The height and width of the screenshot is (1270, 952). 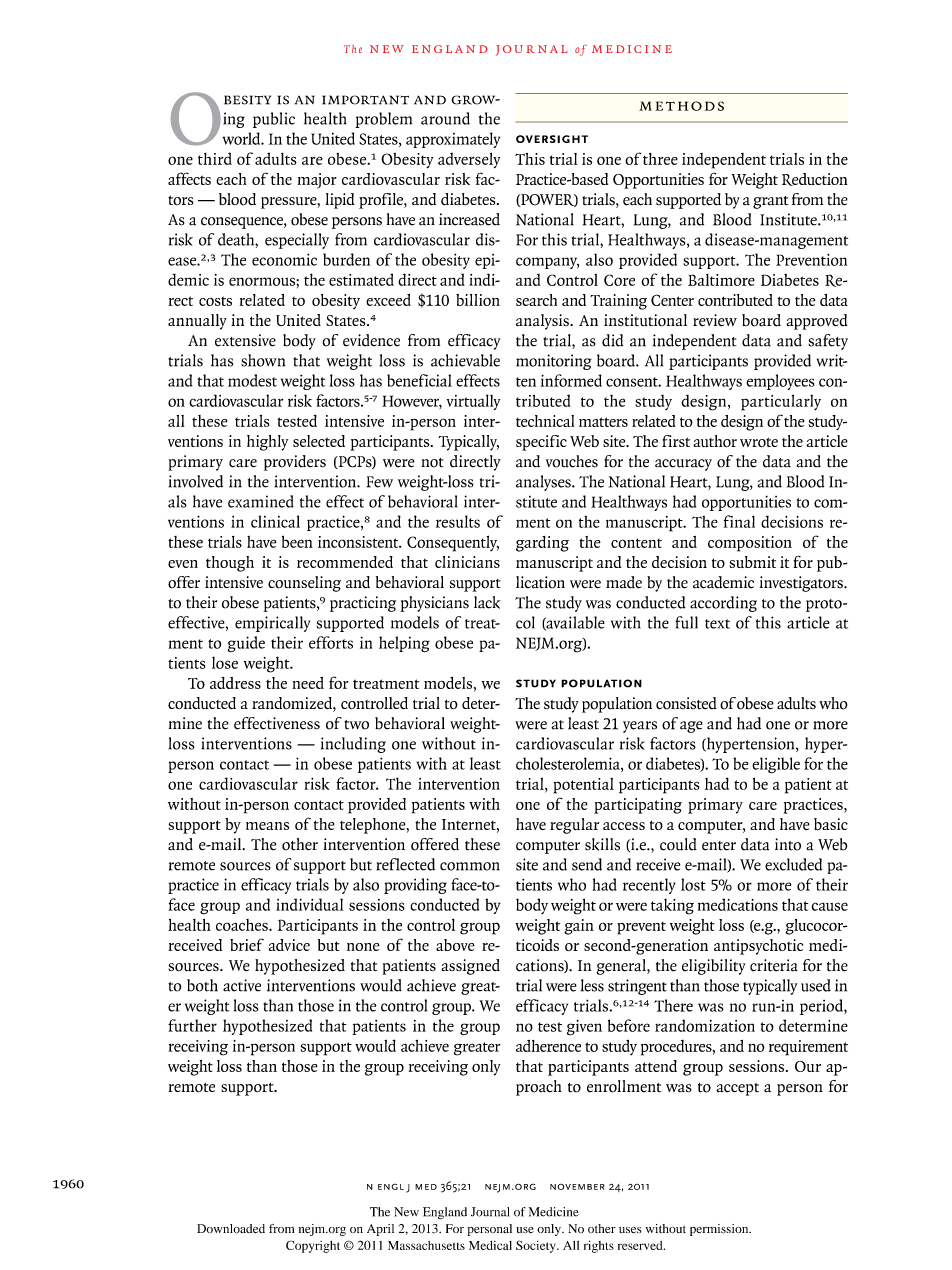 What do you see at coordinates (470, 866) in the screenshot?
I see `common` at bounding box center [470, 866].
